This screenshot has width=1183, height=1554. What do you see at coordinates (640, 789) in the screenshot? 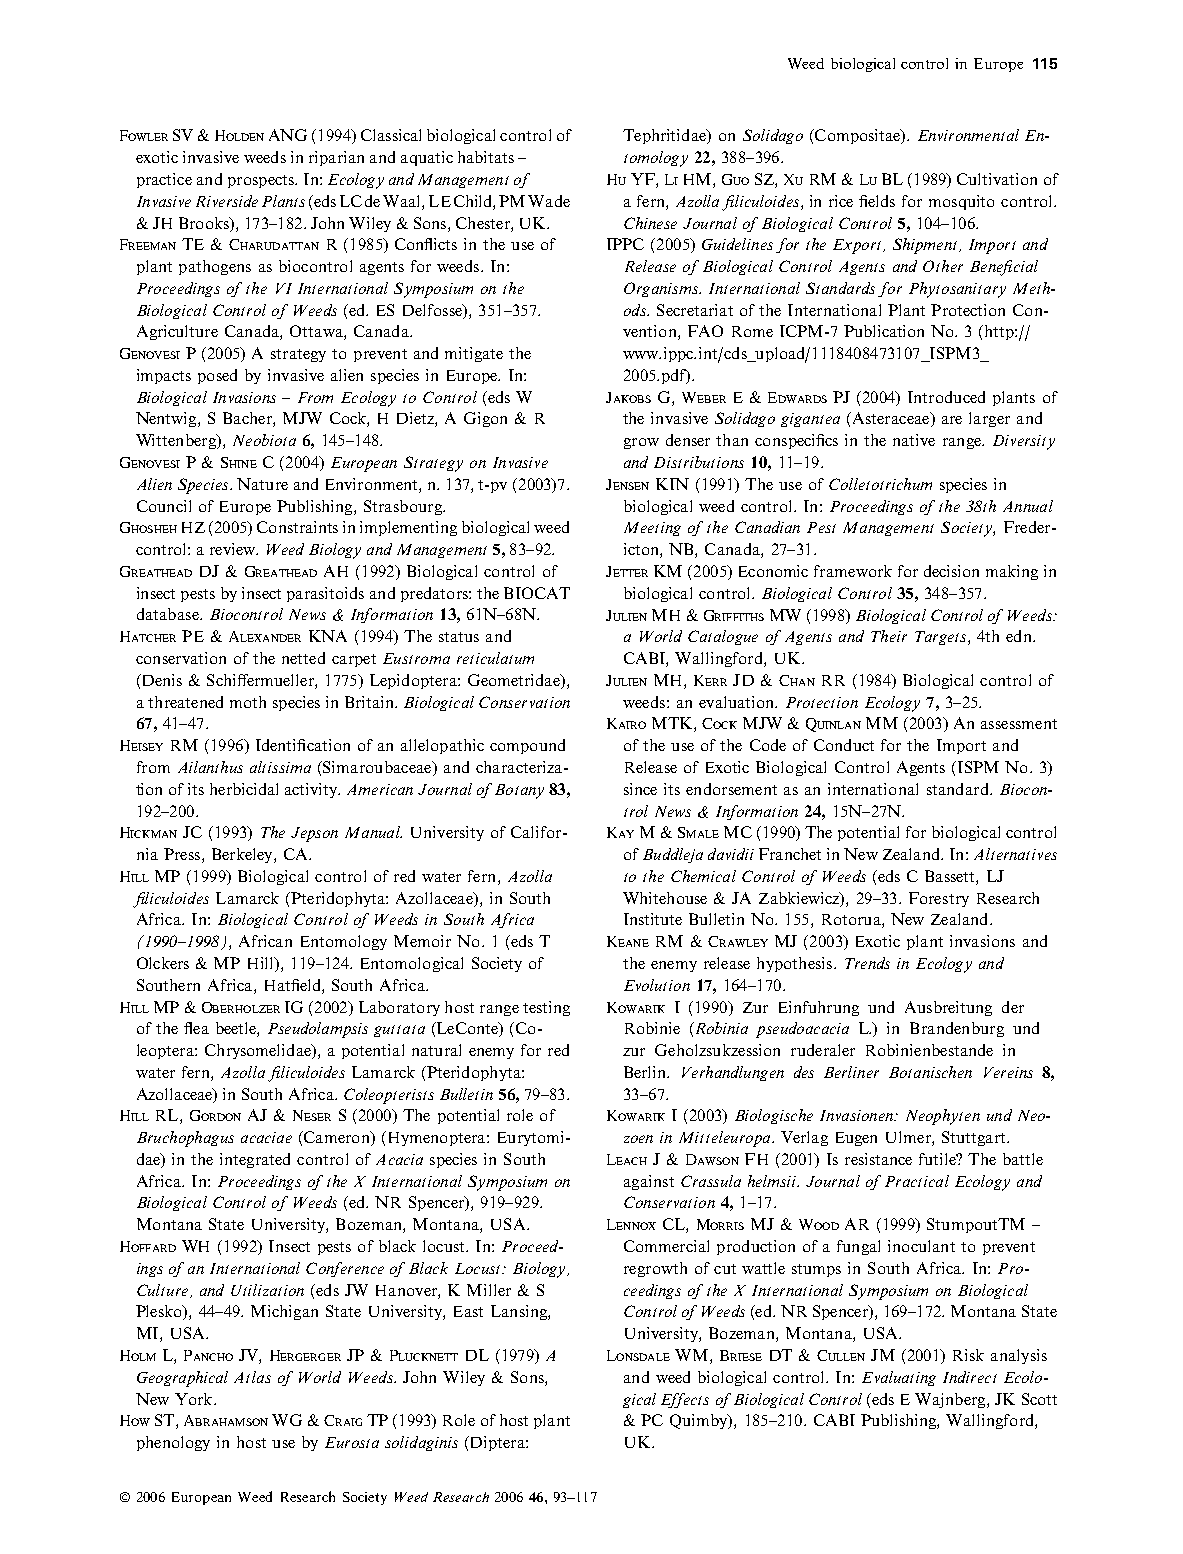
I see `since` at bounding box center [640, 789].
